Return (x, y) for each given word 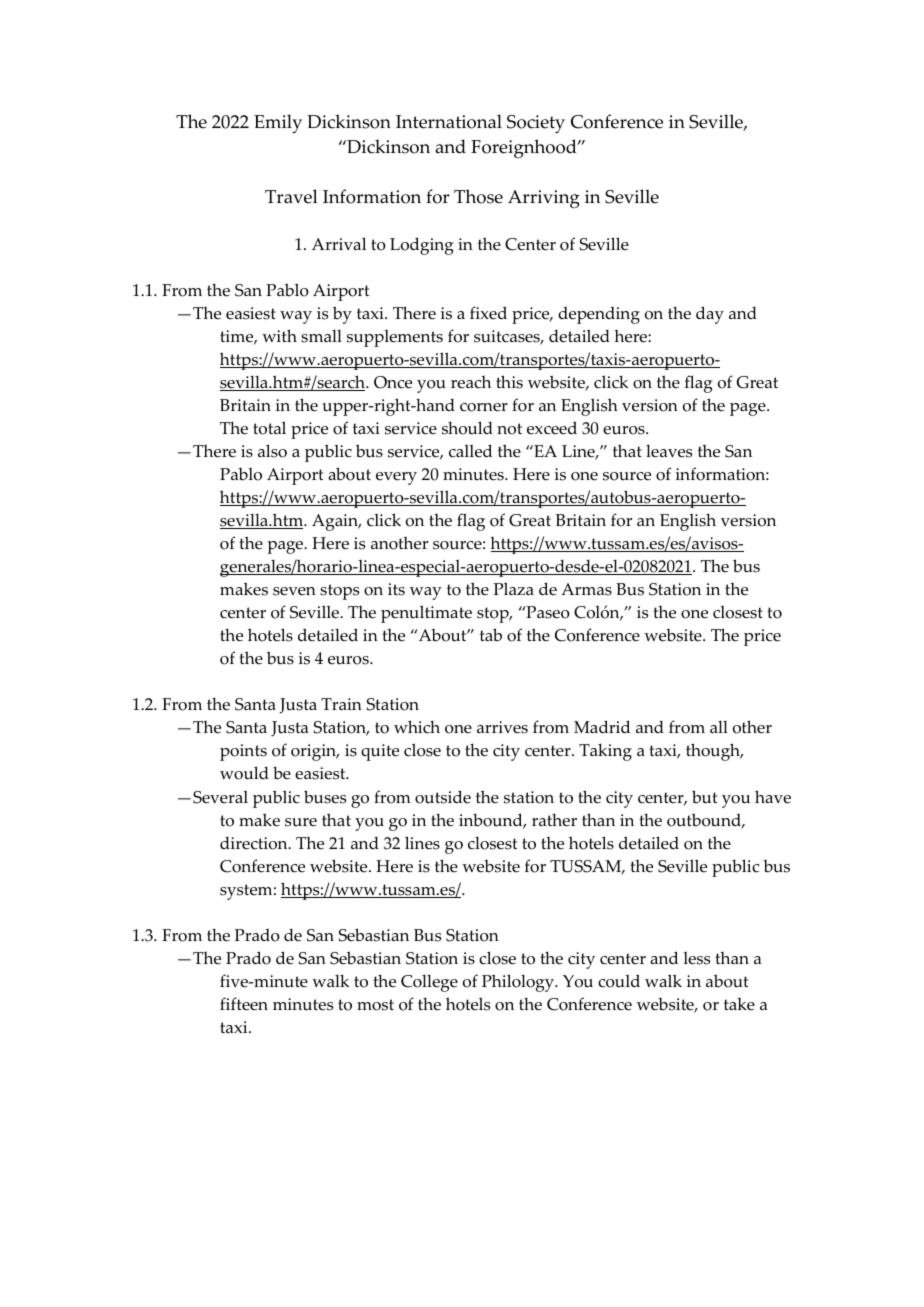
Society (536, 124)
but (704, 797)
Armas (586, 589)
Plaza (514, 588)
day (710, 315)
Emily (278, 123)
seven (294, 591)
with (279, 335)
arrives (502, 727)
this (509, 382)
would (244, 773)
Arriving (544, 199)
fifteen (244, 1004)
